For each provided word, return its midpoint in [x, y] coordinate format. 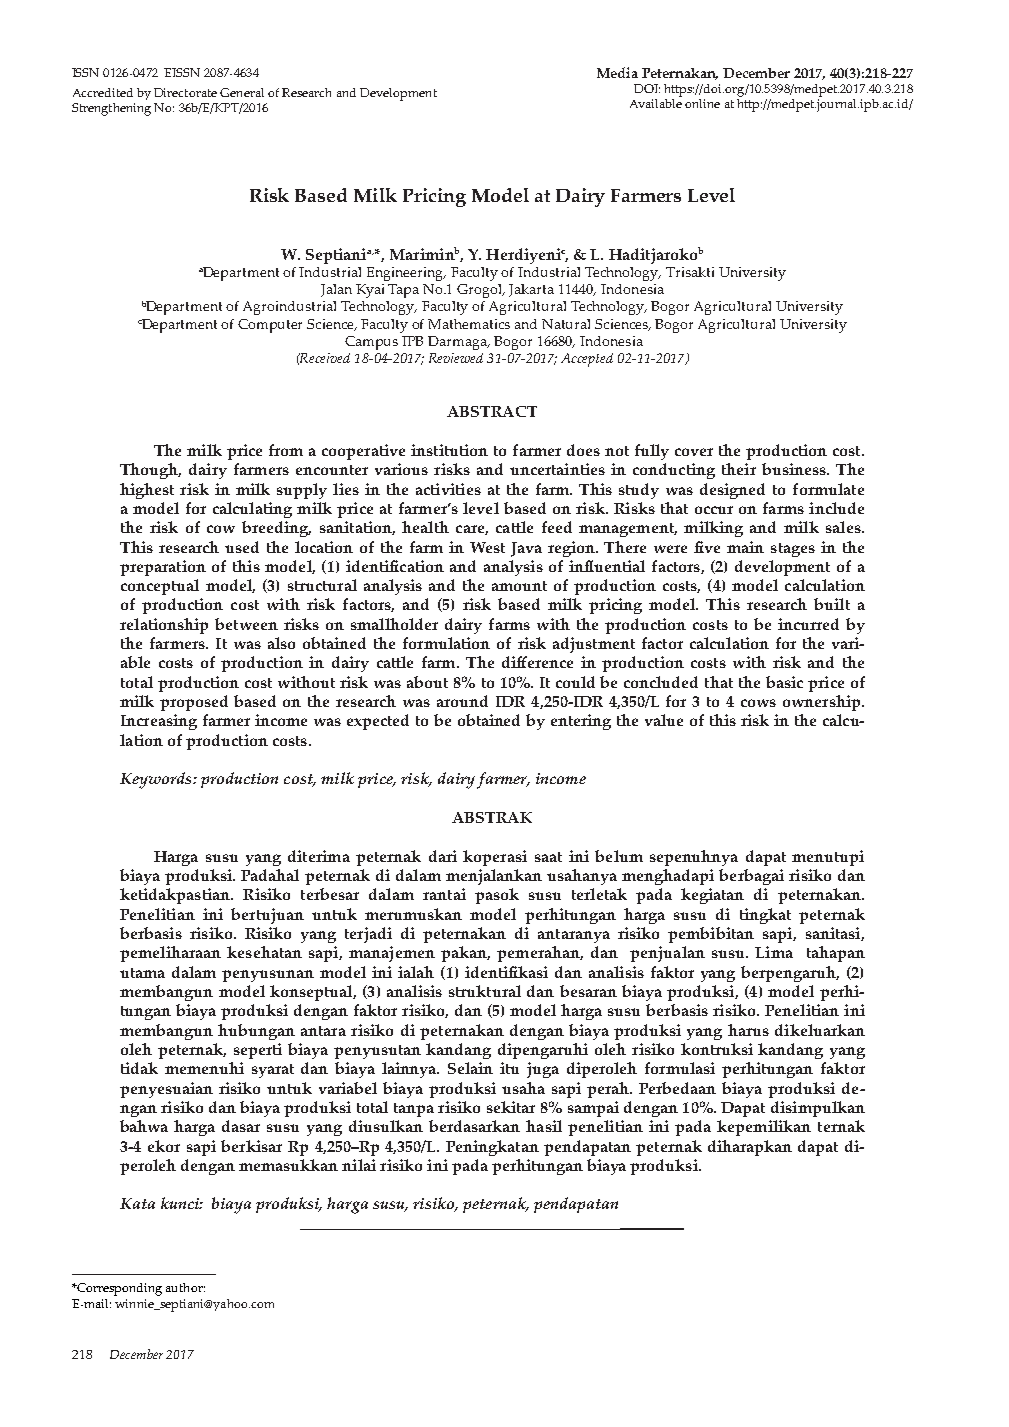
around [462, 701]
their [739, 469]
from [286, 450]
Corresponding [118, 1289]
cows [758, 703]
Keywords [157, 780]
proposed [194, 703]
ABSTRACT [492, 411]
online [702, 103]
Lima [774, 952]
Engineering [406, 274]
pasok [497, 896]
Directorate [185, 92]
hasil [544, 1126]
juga [543, 1070]
